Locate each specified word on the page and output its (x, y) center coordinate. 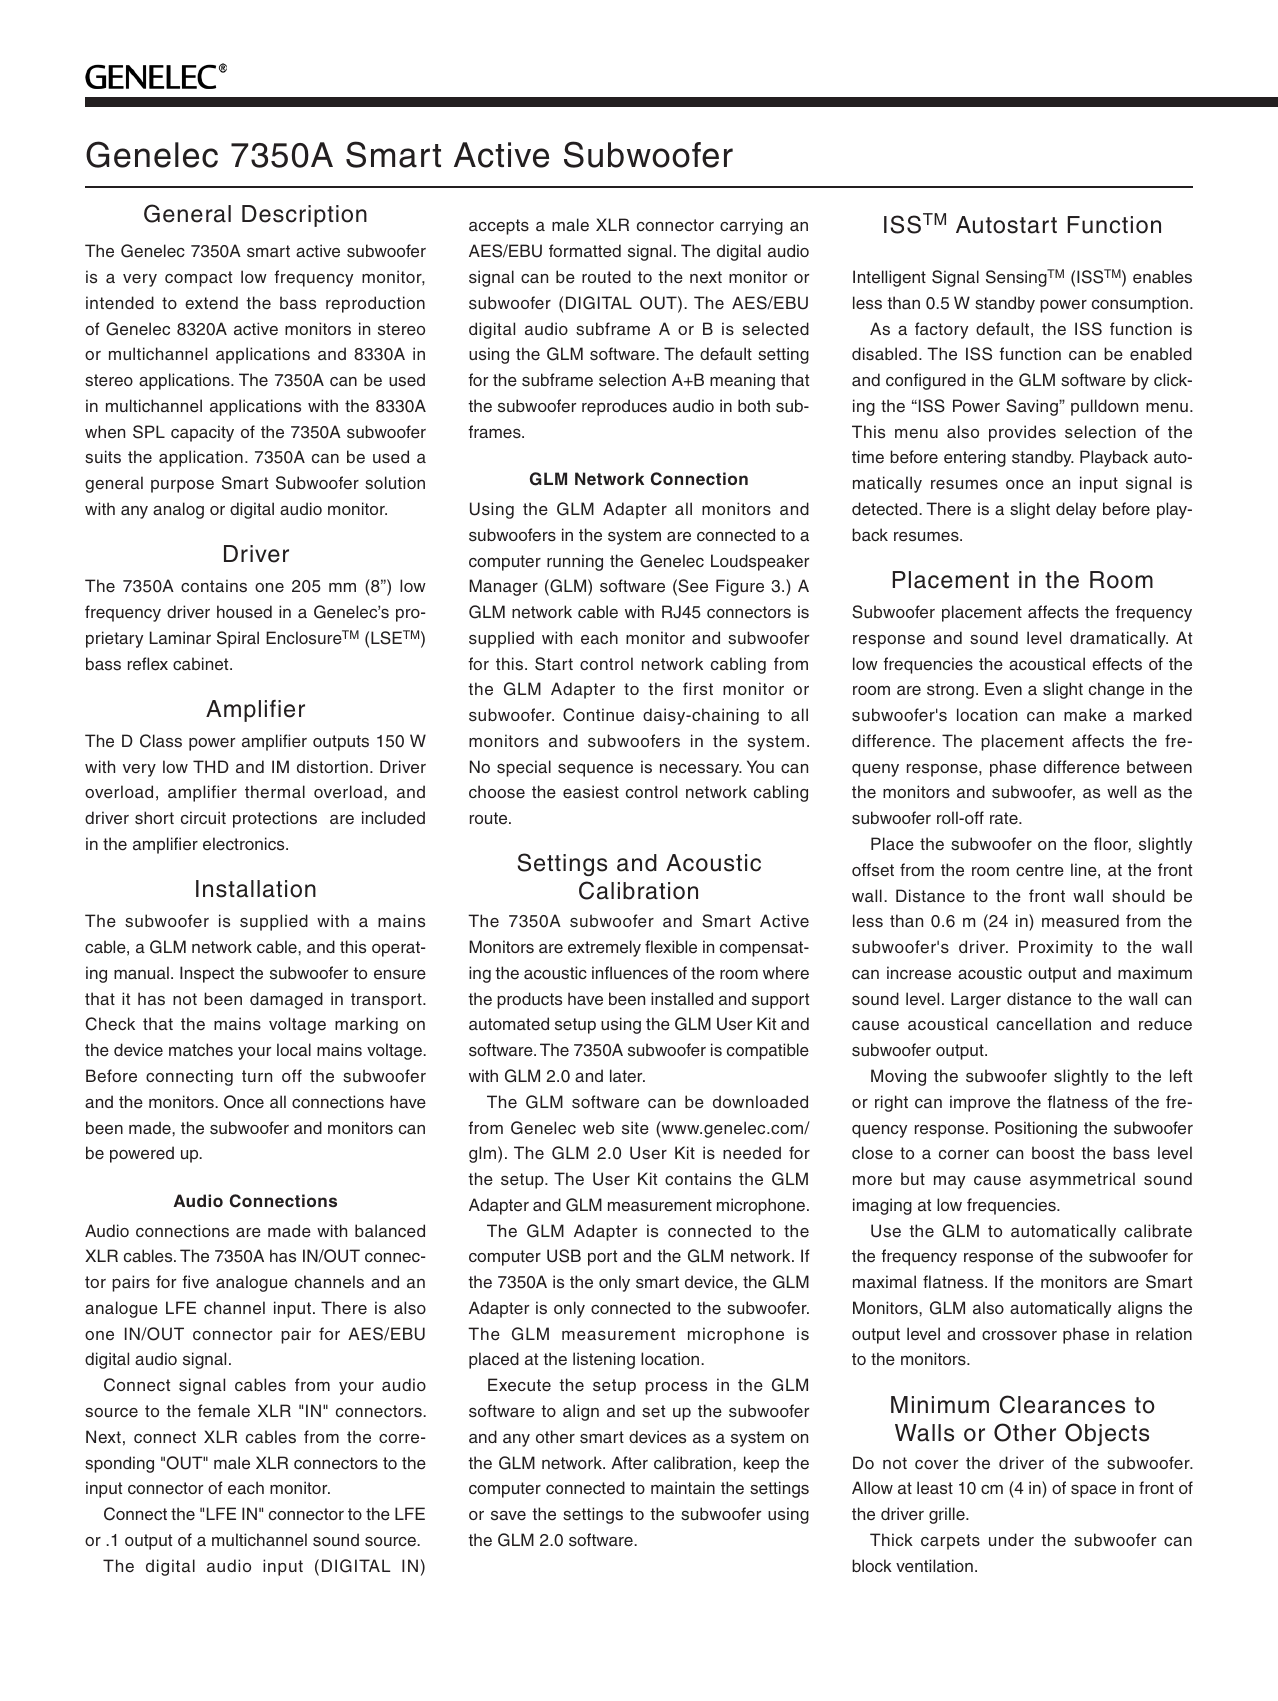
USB (564, 1256)
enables (1162, 277)
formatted (585, 251)
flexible (671, 947)
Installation (256, 889)
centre (1040, 870)
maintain (683, 1487)
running (575, 562)
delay (1076, 510)
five (195, 1282)
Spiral (238, 639)
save (508, 1516)
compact (198, 279)
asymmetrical (1082, 1180)
